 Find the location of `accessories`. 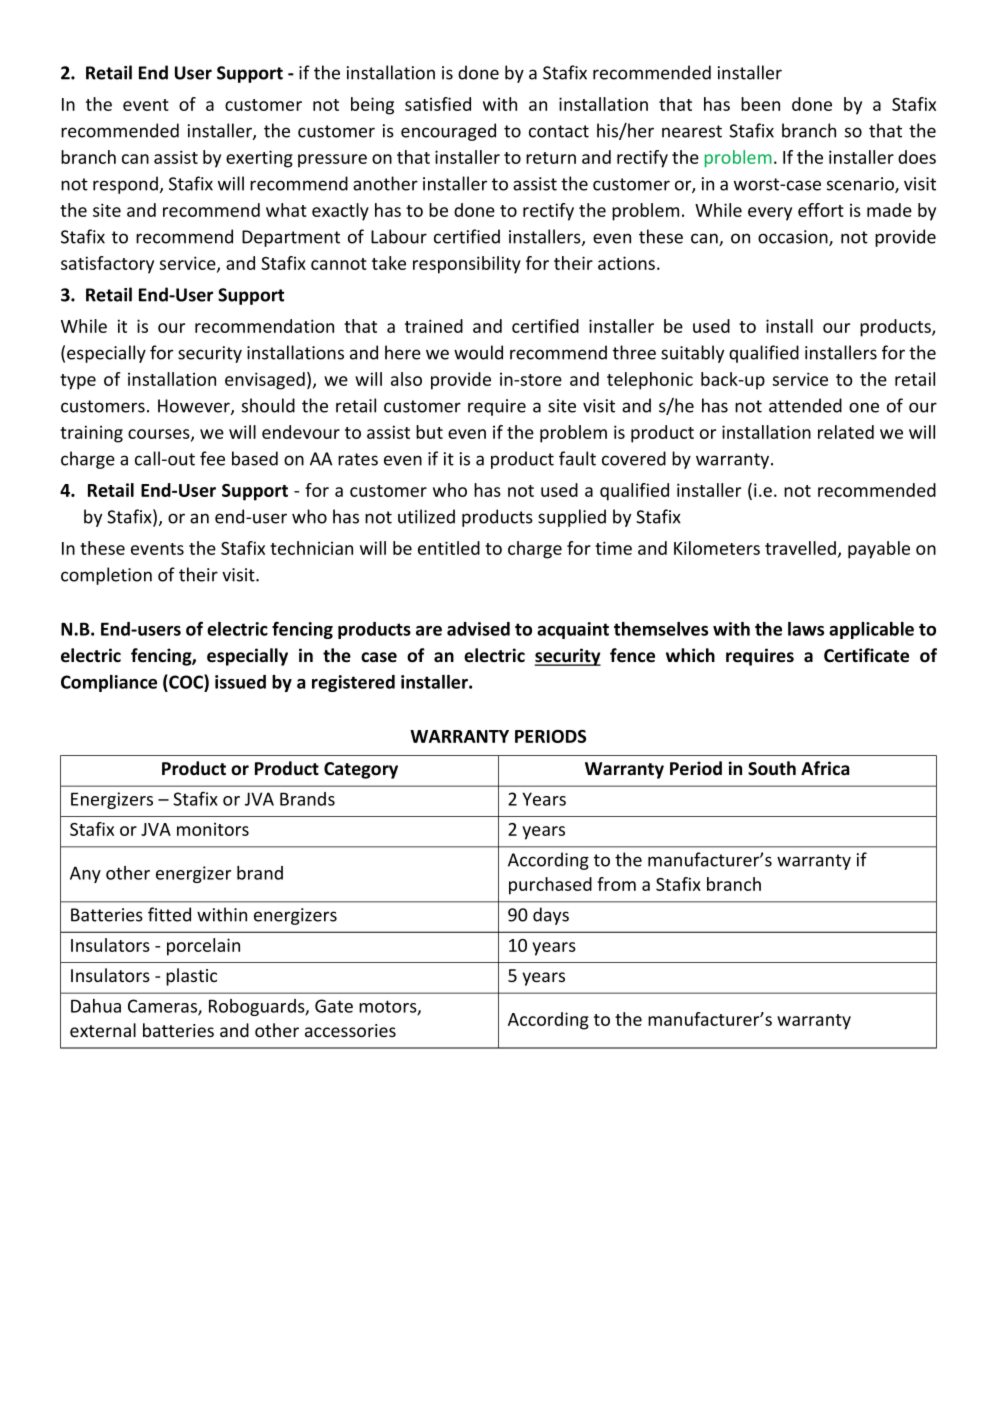

accessories is located at coordinates (350, 1030).
